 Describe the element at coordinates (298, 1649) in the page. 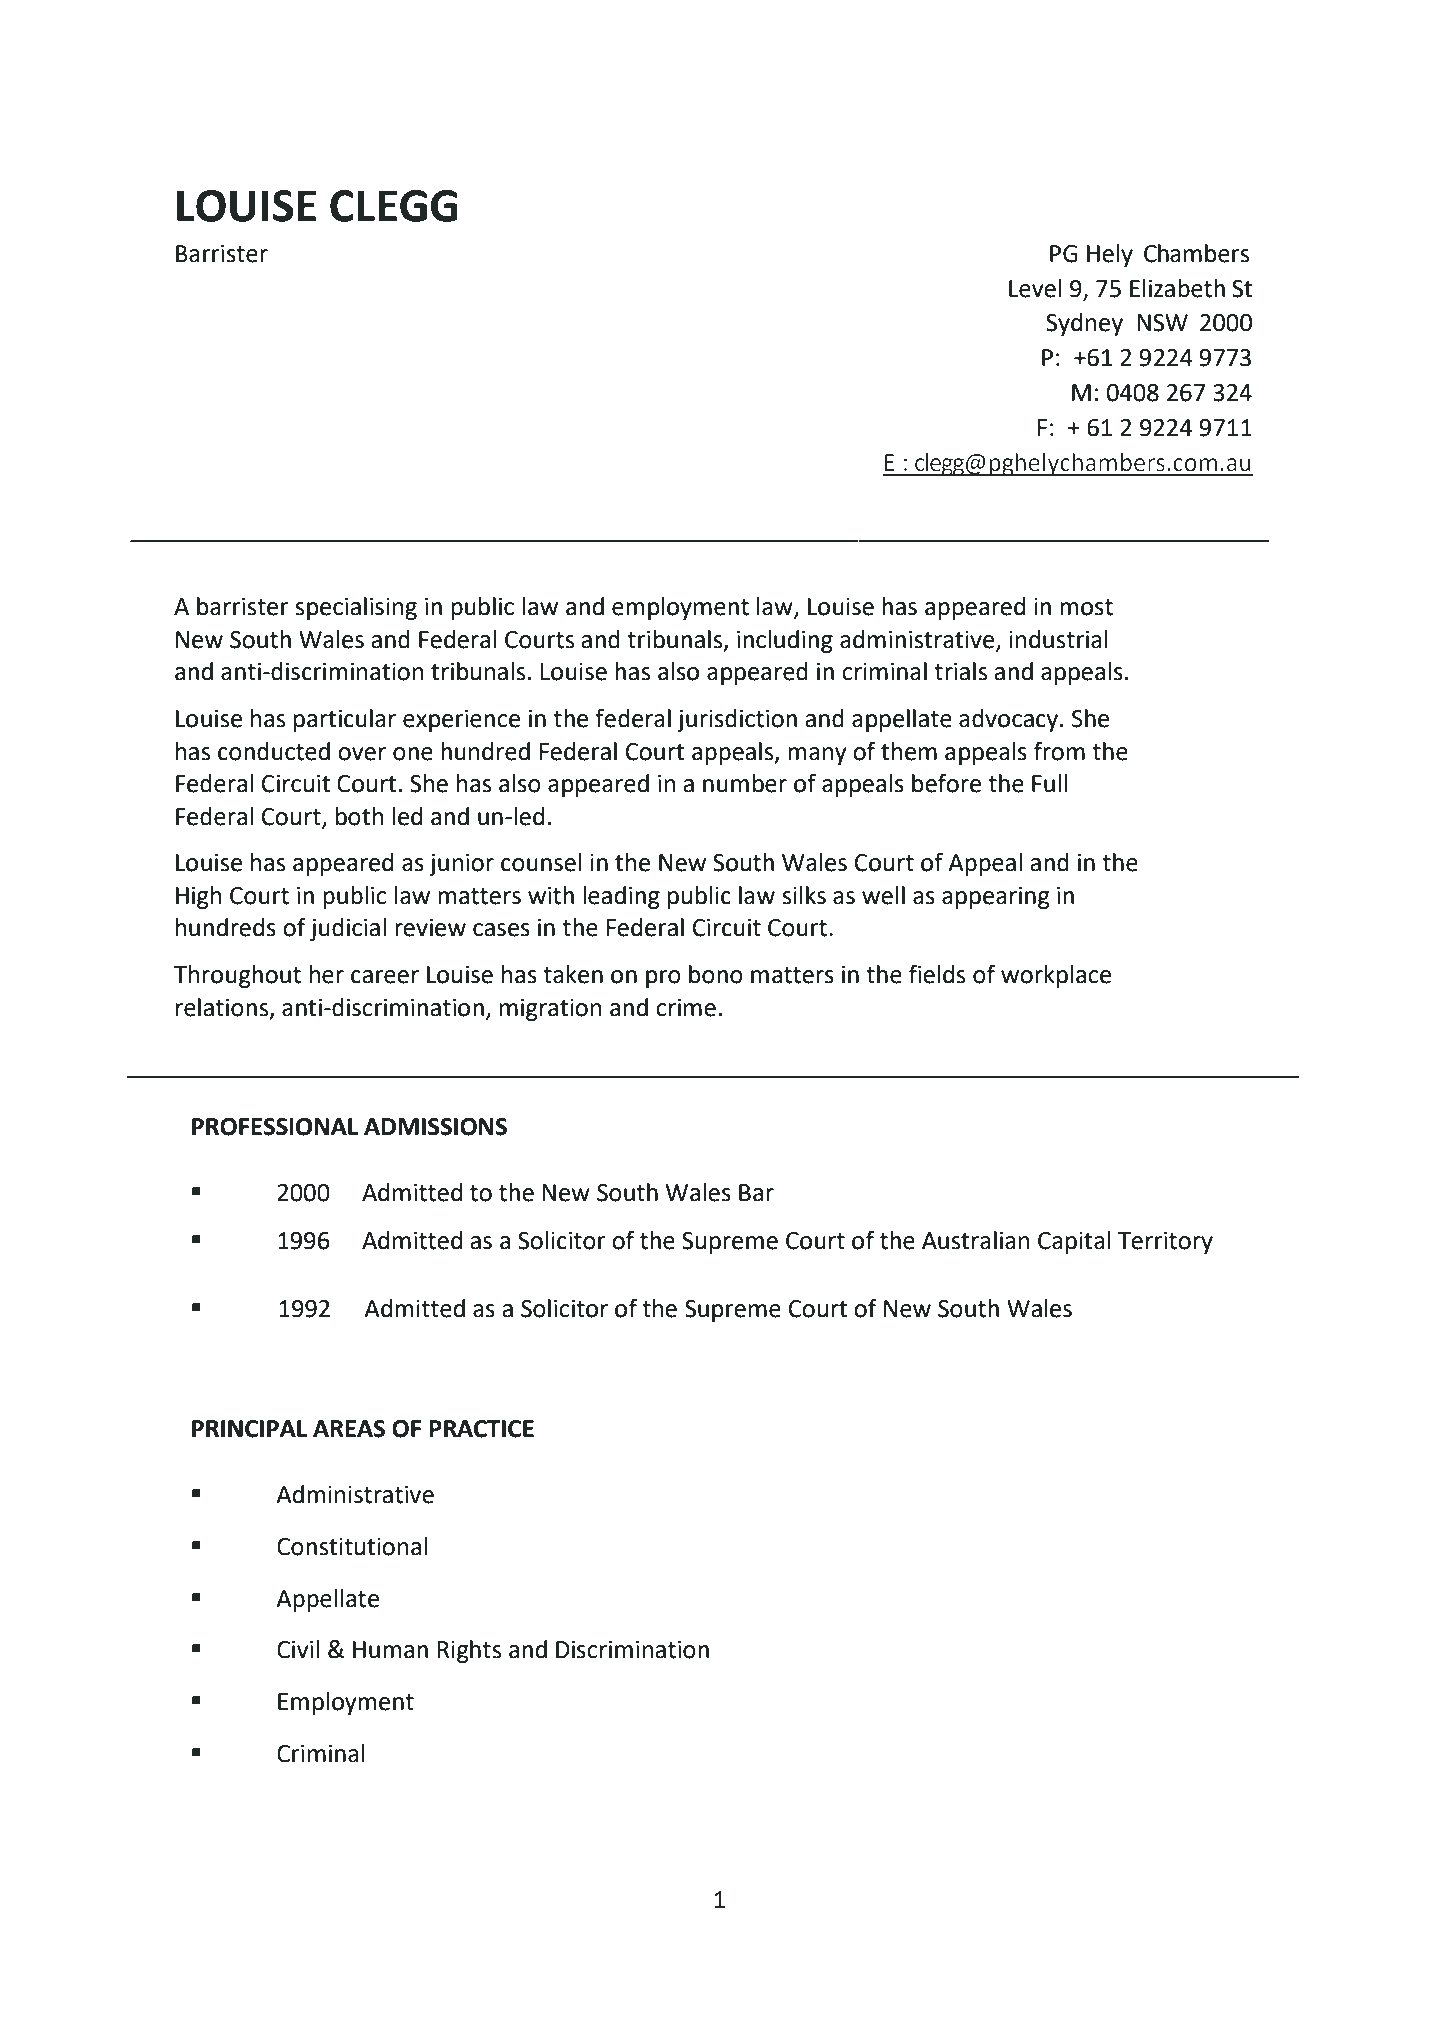

I see `Civil` at that location.
